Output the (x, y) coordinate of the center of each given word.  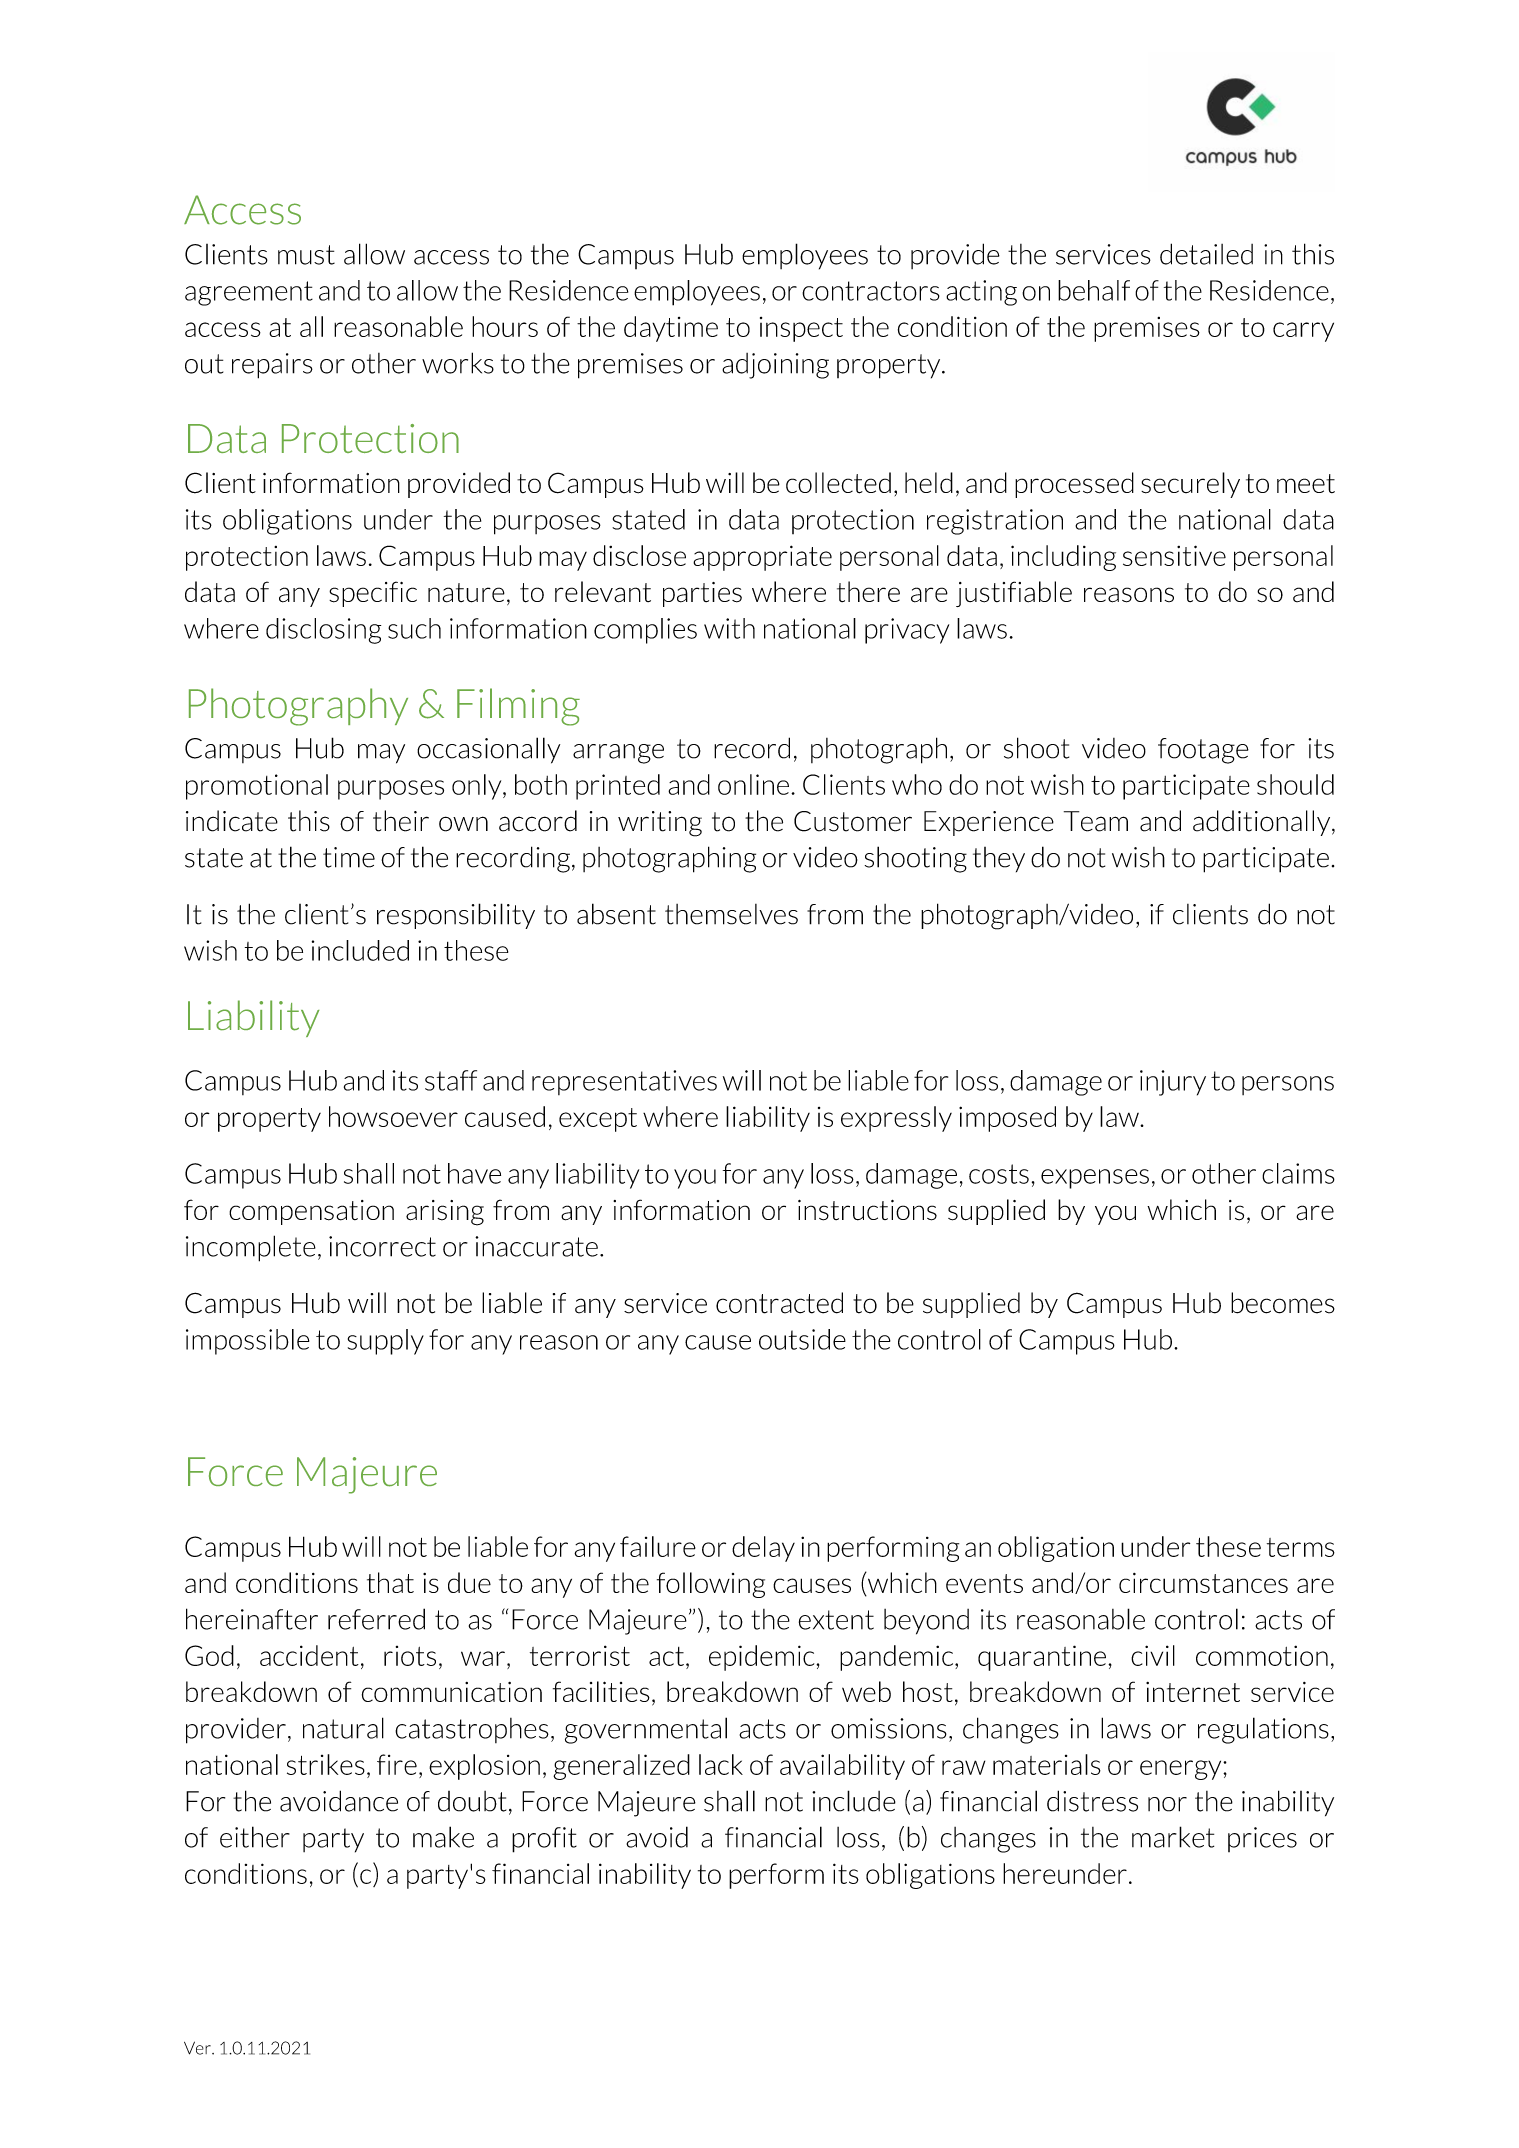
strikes (326, 1764)
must (306, 255)
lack (721, 1764)
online (753, 784)
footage (1203, 751)
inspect (801, 329)
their (401, 821)
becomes (1283, 1303)
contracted (779, 1303)
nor (1167, 1804)
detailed (1206, 254)
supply (386, 1342)
